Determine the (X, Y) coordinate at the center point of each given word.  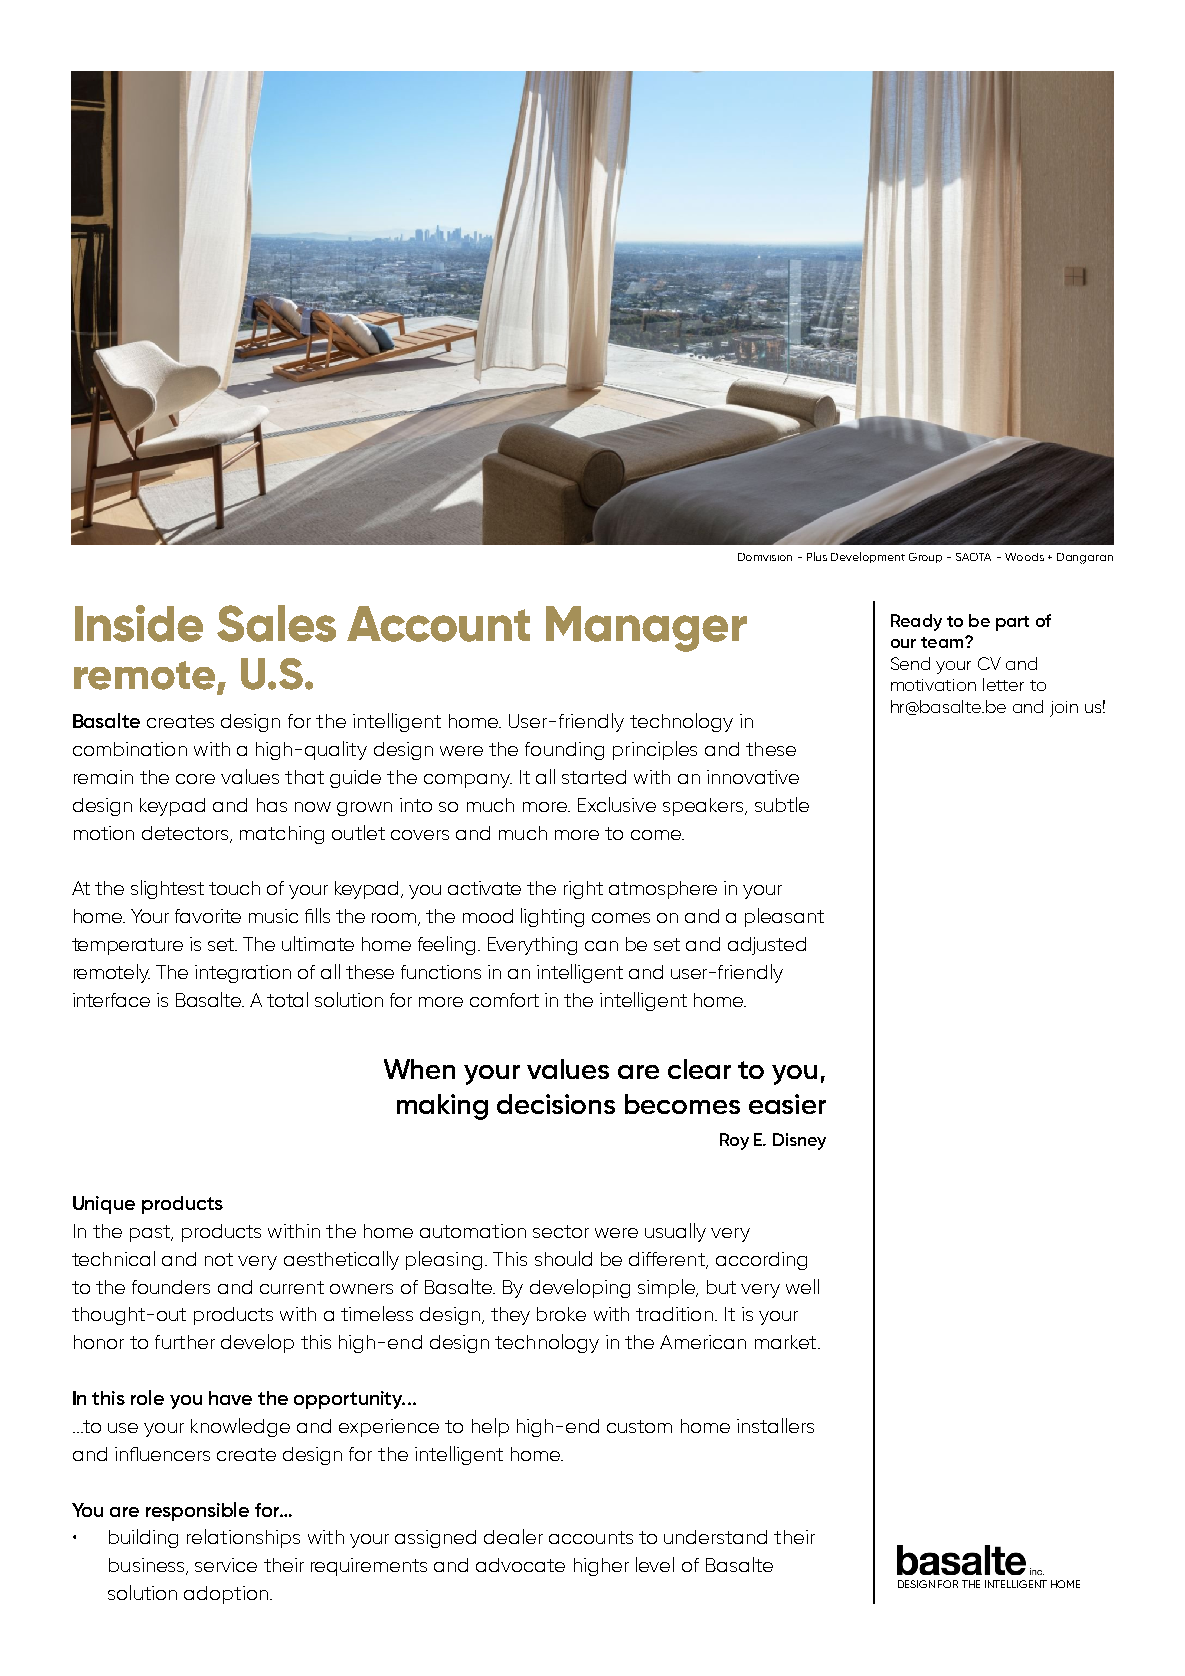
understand (715, 1537)
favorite (208, 916)
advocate (520, 1565)
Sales (276, 623)
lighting (552, 917)
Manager (646, 629)
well (802, 1286)
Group (925, 558)
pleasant (784, 917)
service (226, 1565)
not (219, 1259)
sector (561, 1231)
